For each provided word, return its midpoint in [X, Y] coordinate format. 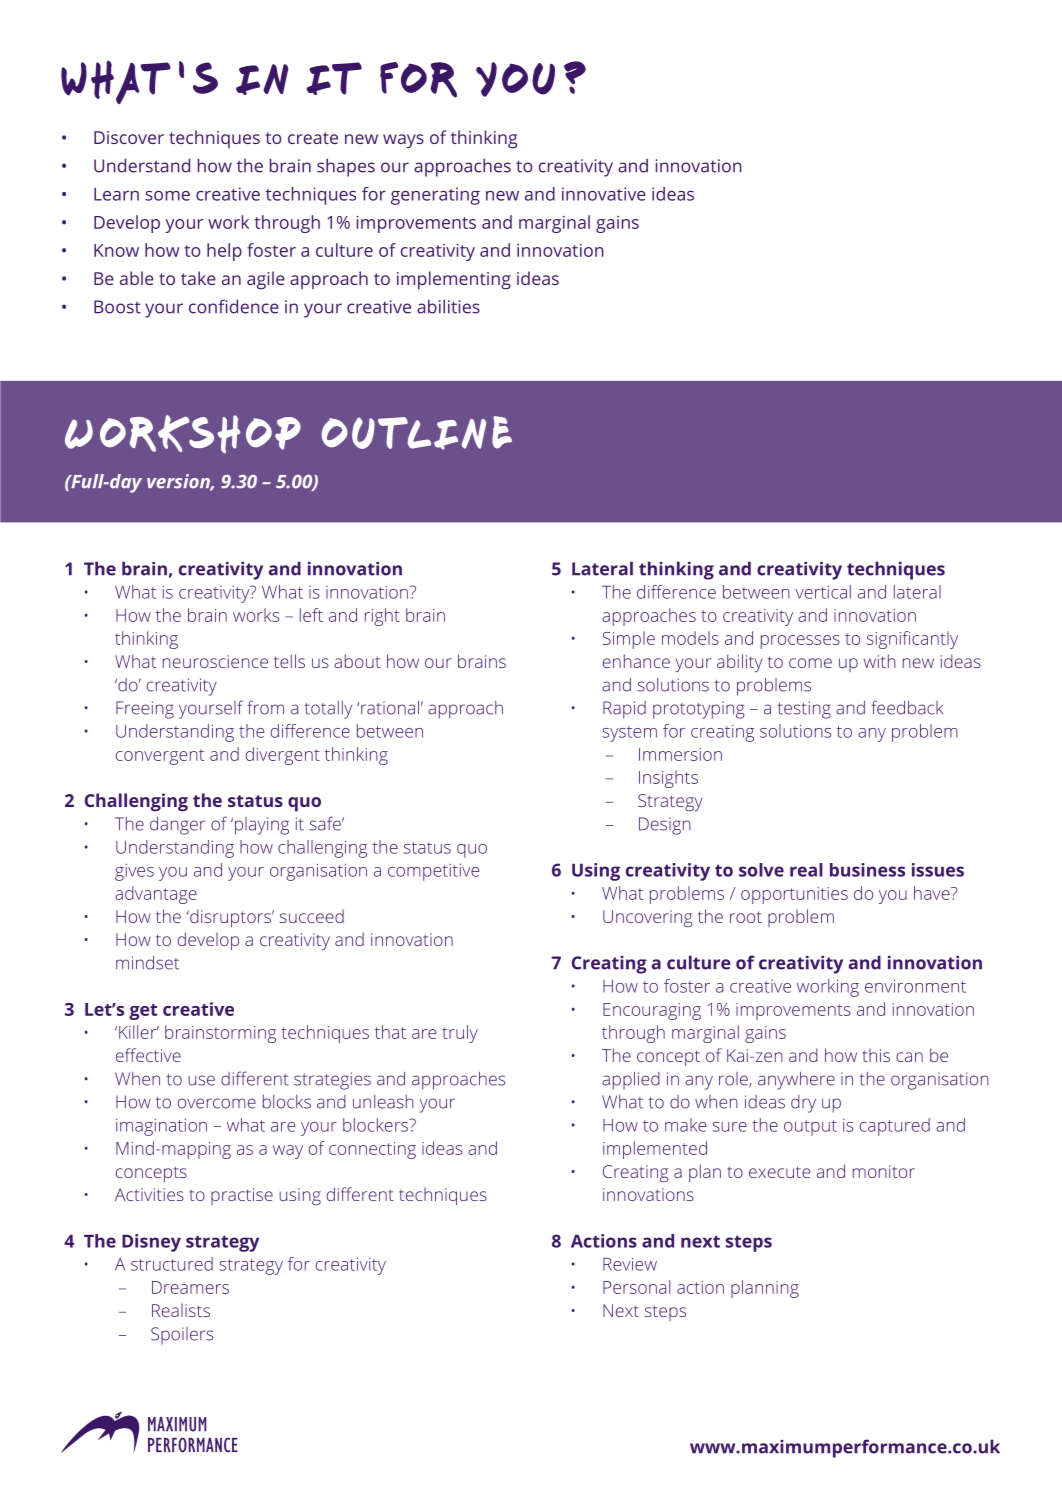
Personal [636, 1287]
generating [435, 196]
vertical [823, 592]
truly [460, 1034]
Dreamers [190, 1287]
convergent [160, 757]
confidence [234, 306]
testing [804, 710]
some [167, 196]
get [143, 1012]
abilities [448, 306]
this [876, 1055]
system [629, 734]
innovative [604, 194]
